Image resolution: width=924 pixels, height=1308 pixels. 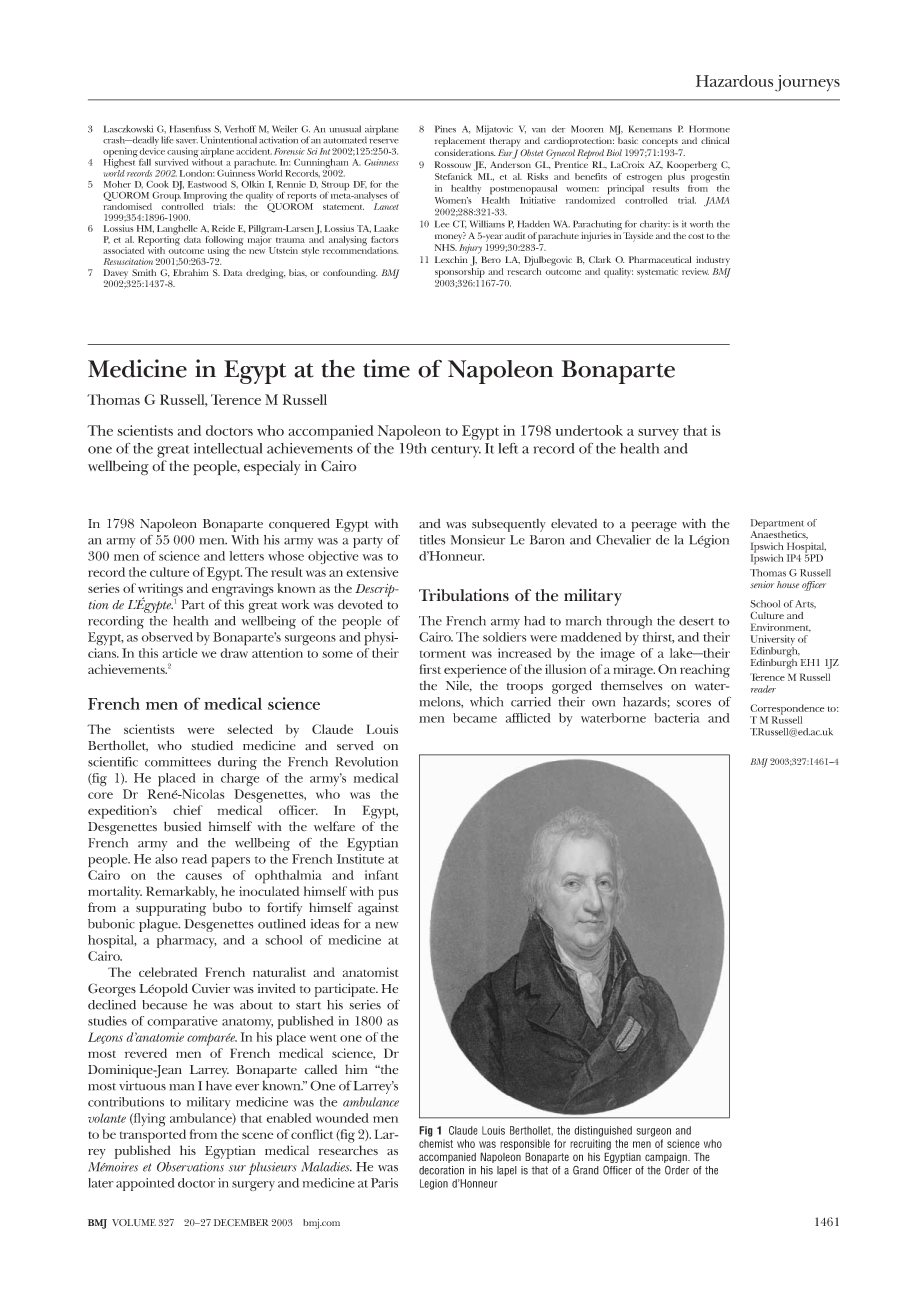 I want to click on Hormone, so click(x=709, y=129).
